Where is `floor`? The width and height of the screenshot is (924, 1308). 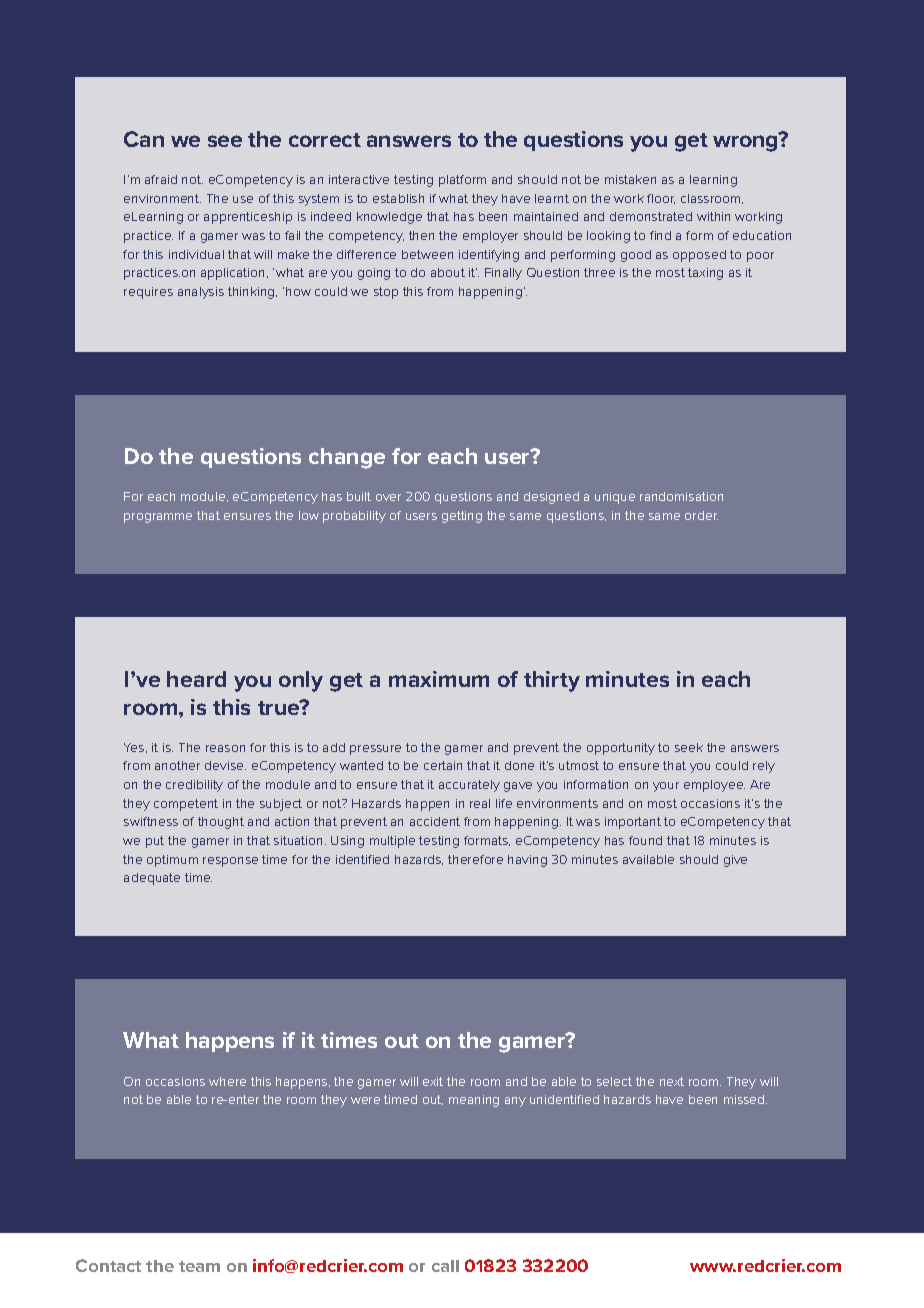 floor is located at coordinates (661, 199).
